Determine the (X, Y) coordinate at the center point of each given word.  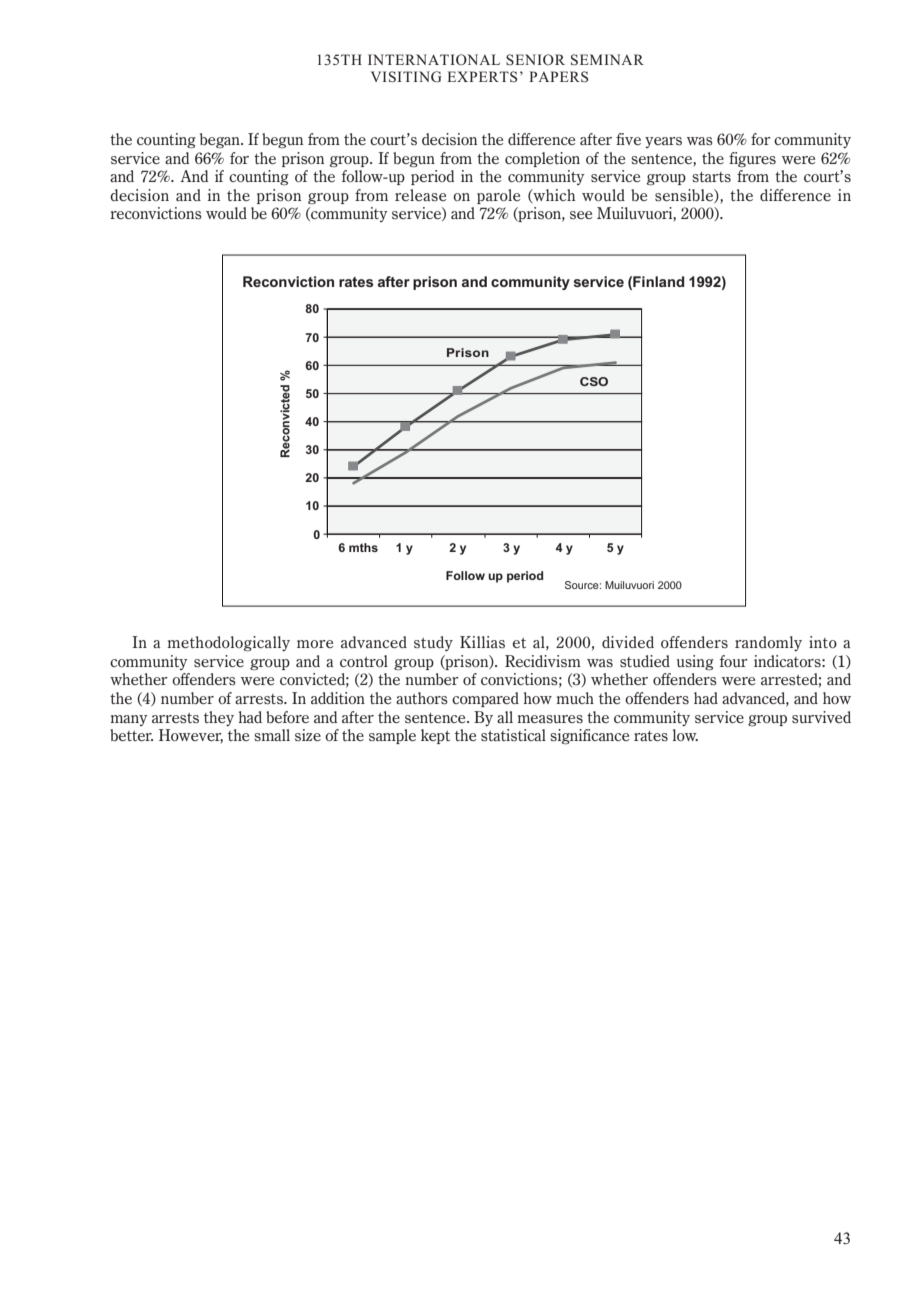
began (221, 140)
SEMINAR (607, 60)
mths (363, 547)
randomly (768, 643)
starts (711, 177)
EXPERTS (482, 77)
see (581, 215)
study (433, 643)
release (421, 195)
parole (499, 196)
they (219, 718)
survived (821, 717)
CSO (594, 381)
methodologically (228, 644)
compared (485, 699)
